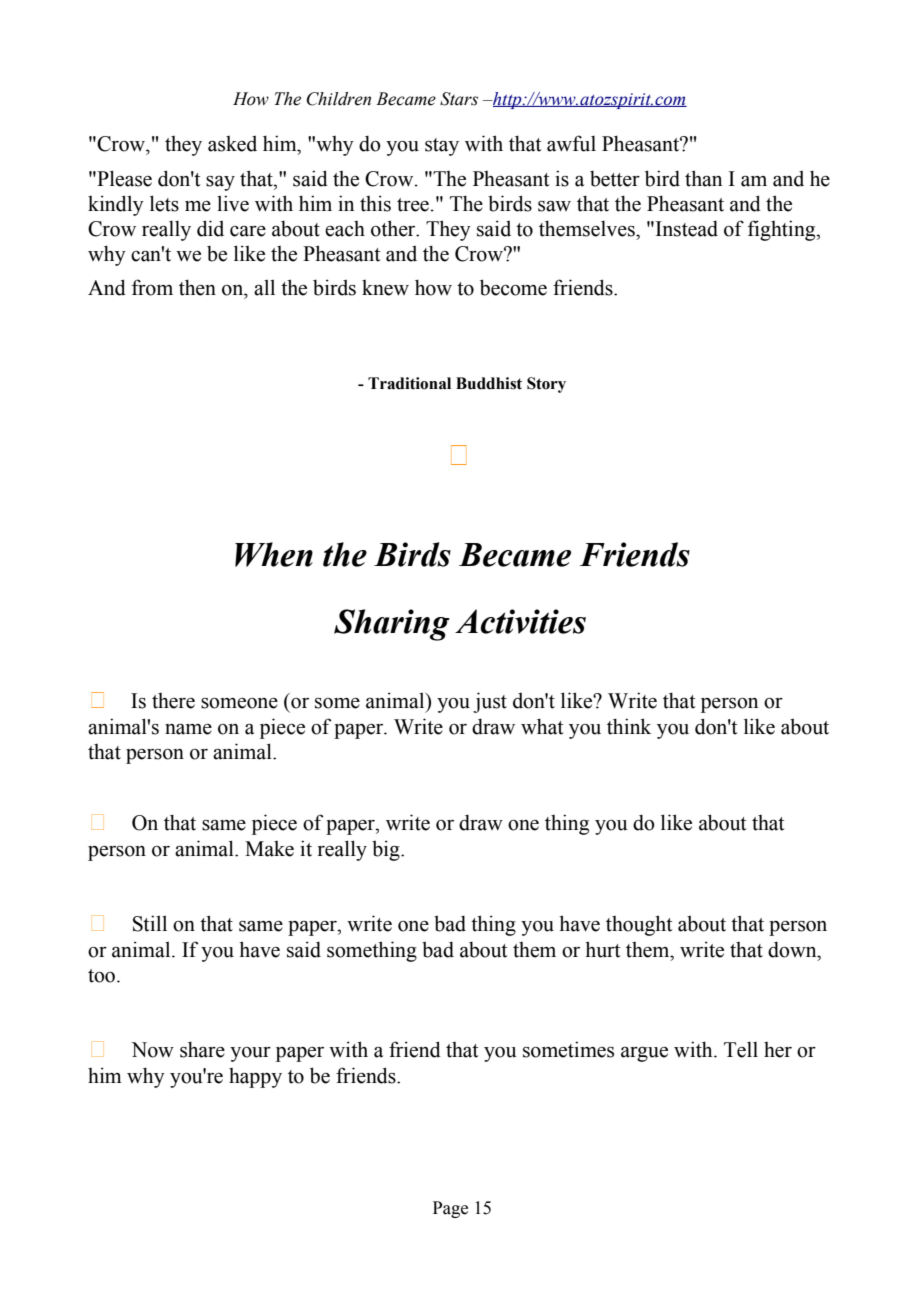  I want to click on Story, so click(546, 385).
